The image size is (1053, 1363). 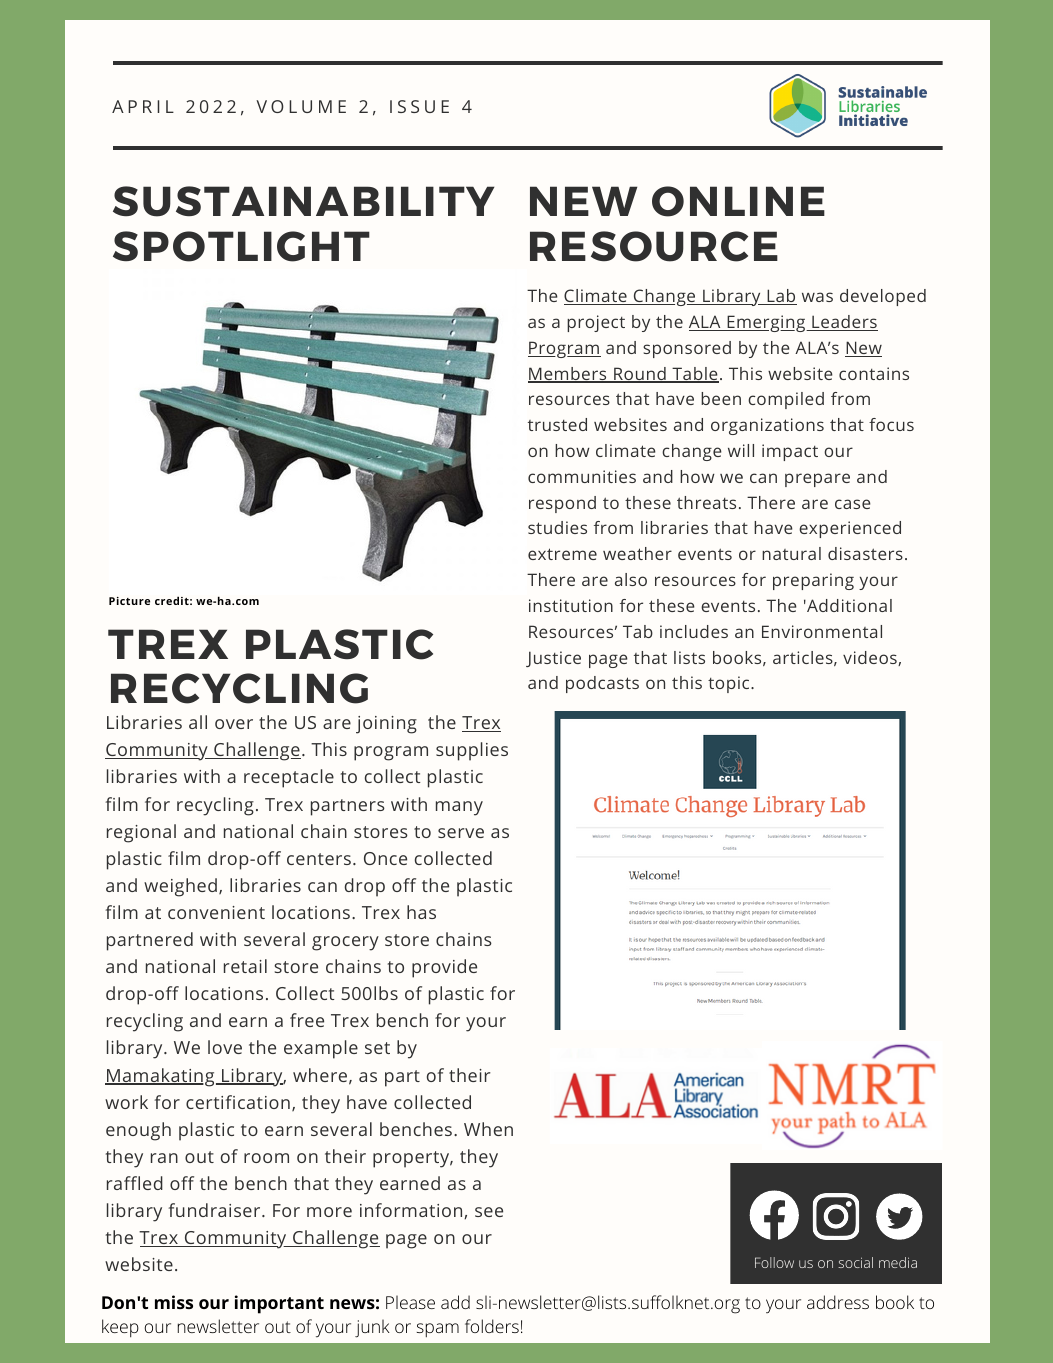 What do you see at coordinates (596, 323) in the screenshot?
I see `project` at bounding box center [596, 323].
